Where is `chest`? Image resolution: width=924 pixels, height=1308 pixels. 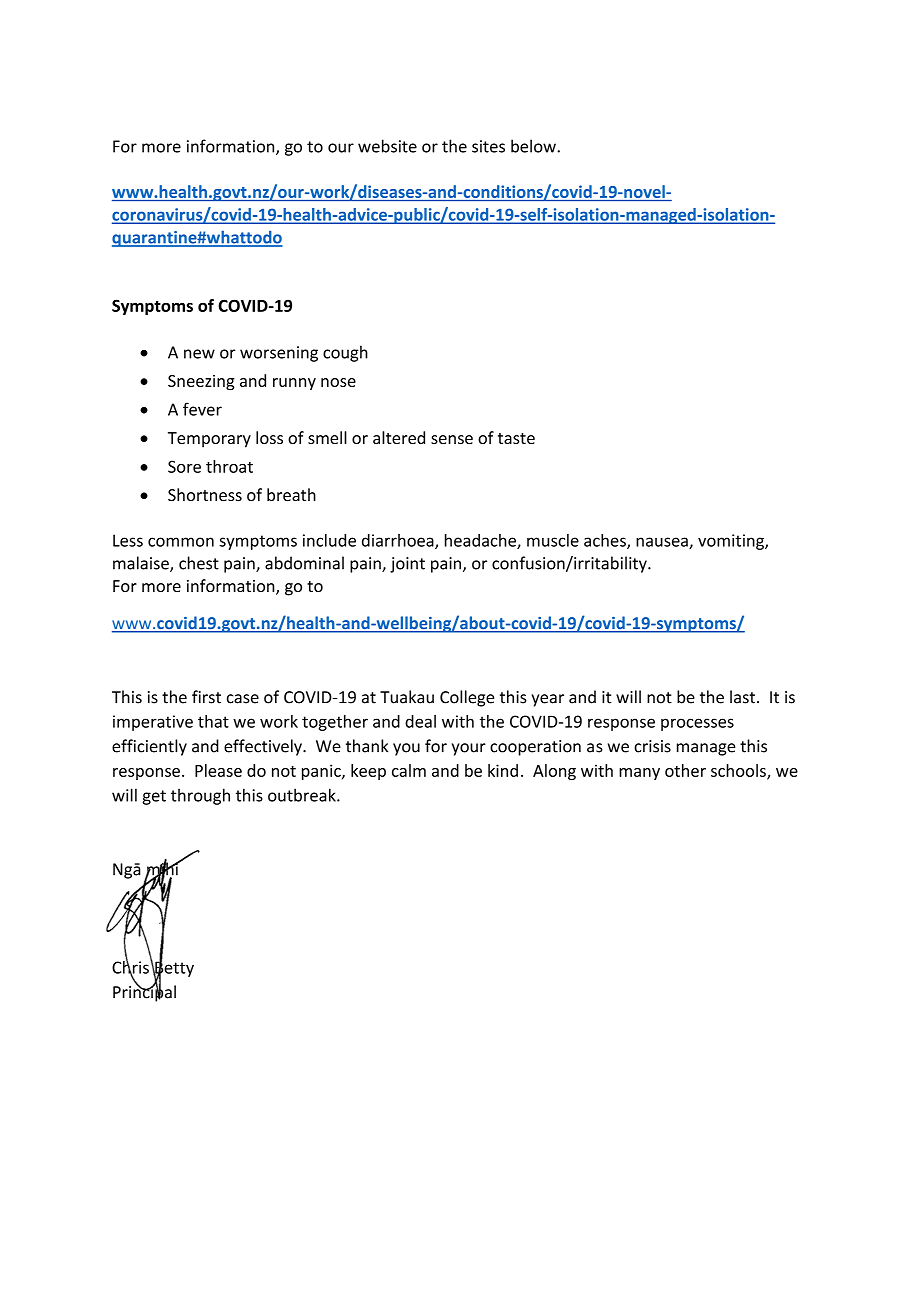 chest is located at coordinates (199, 563).
